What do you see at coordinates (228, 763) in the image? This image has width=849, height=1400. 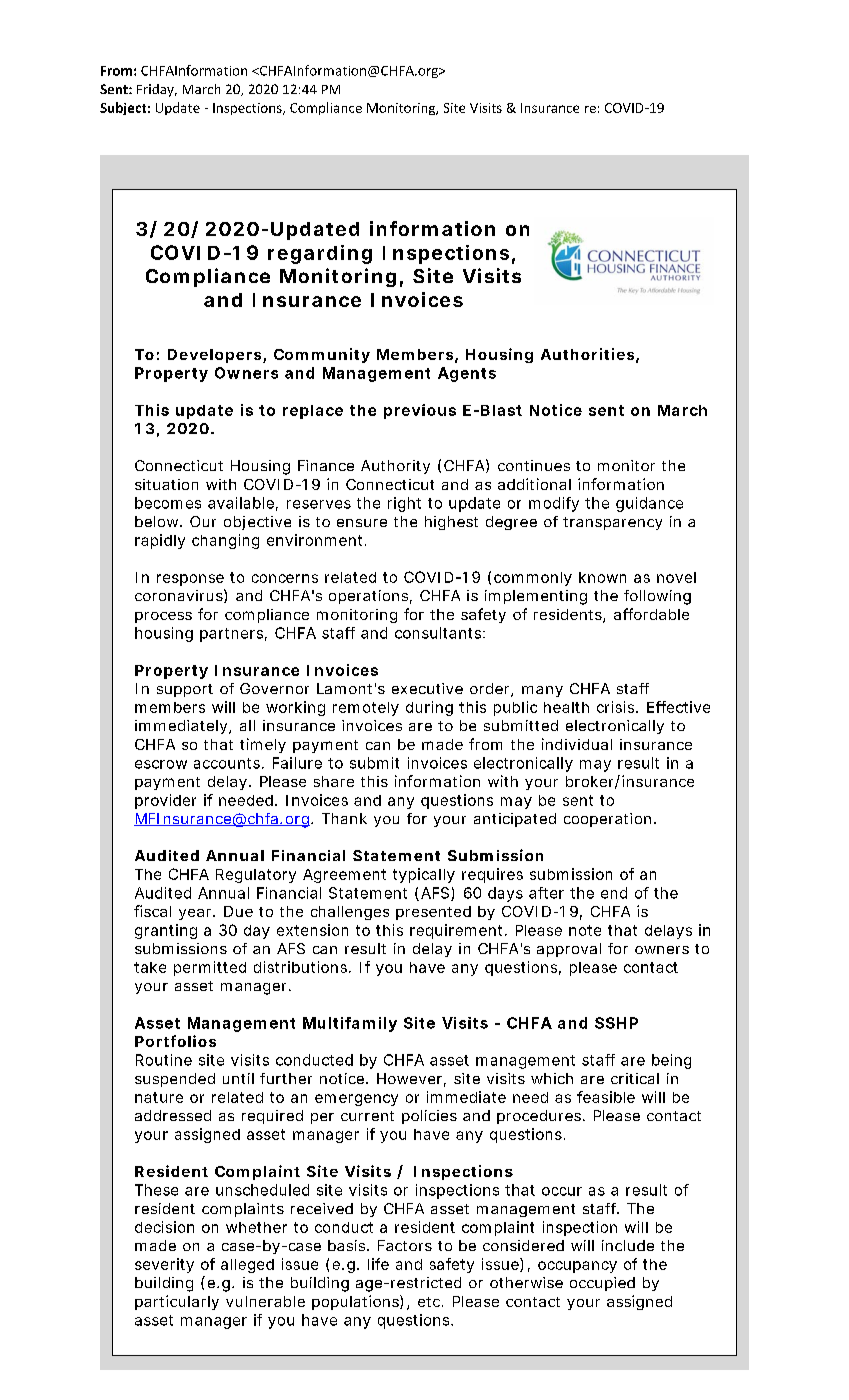 I see `accounts` at bounding box center [228, 763].
